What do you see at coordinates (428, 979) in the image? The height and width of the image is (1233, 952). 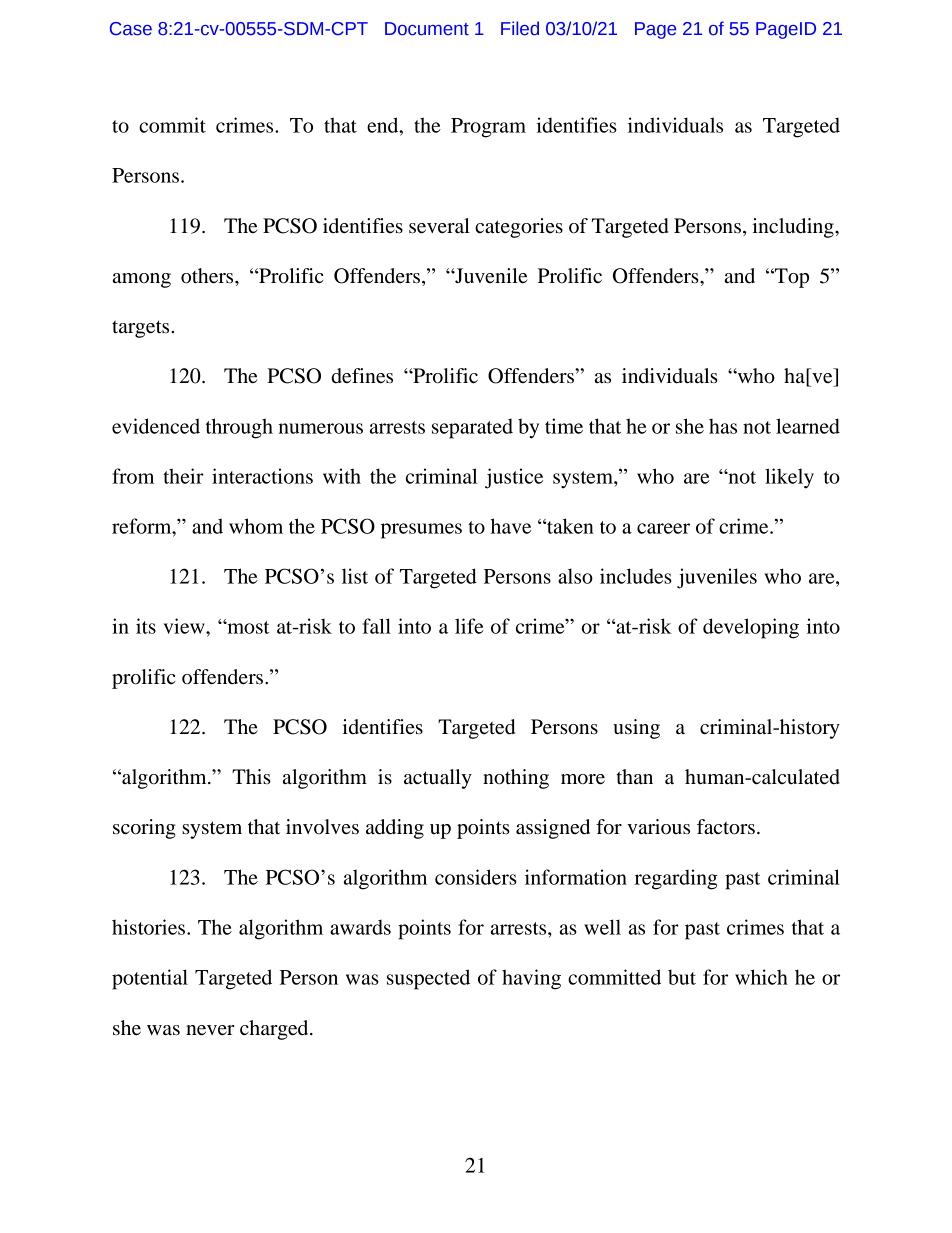 I see `suspected` at bounding box center [428, 979].
